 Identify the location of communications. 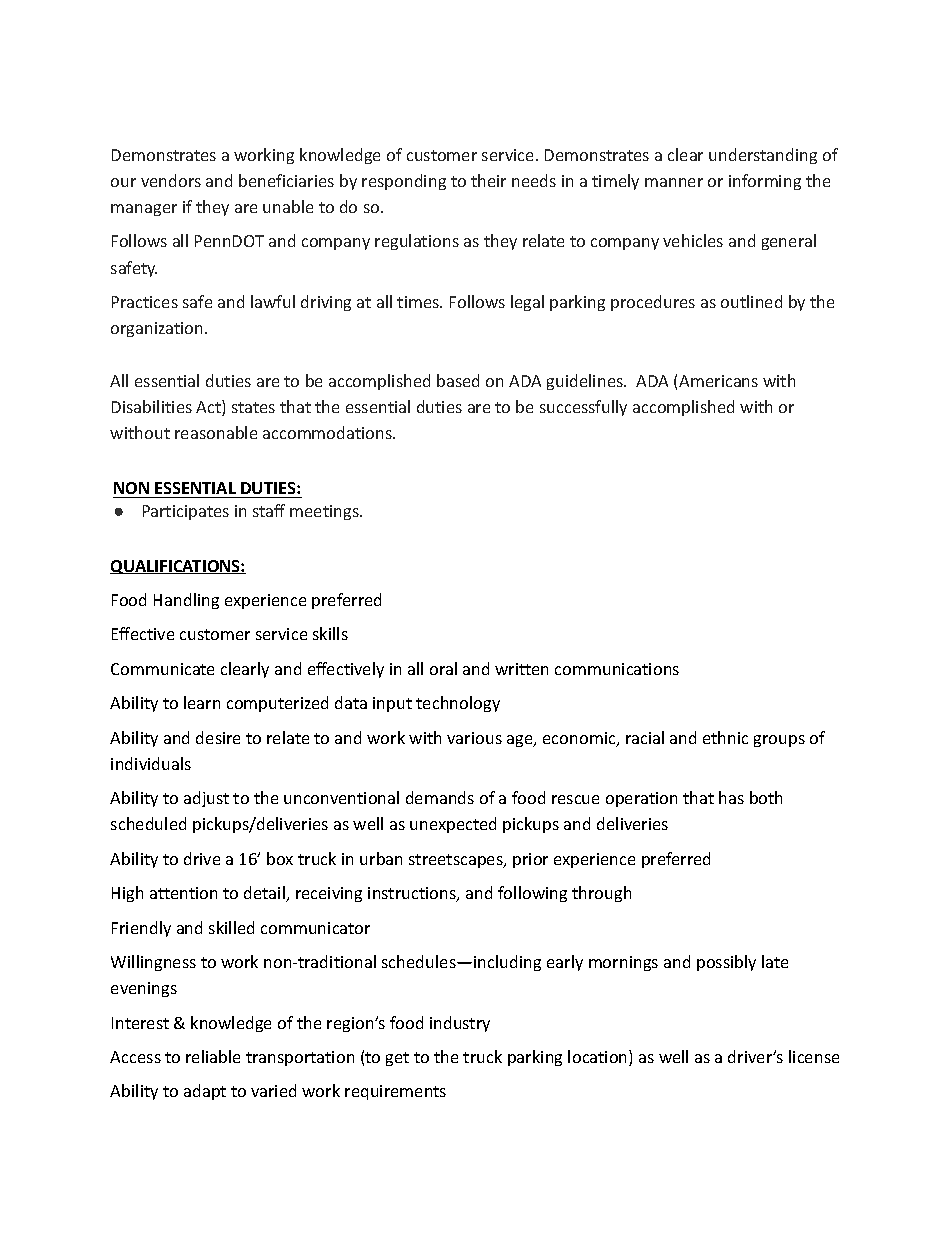
(617, 669).
